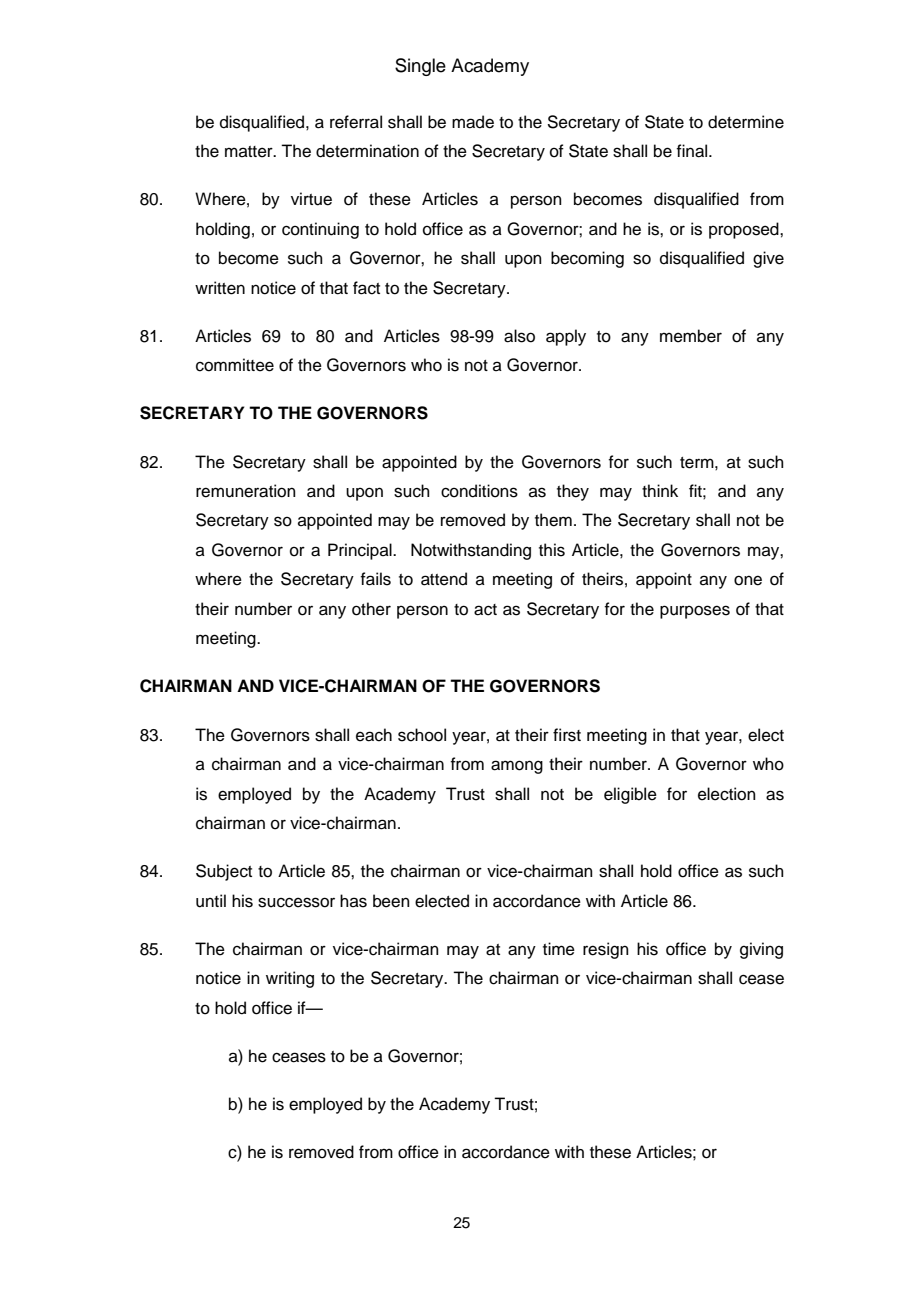 This screenshot has width=924, height=1308. What do you see at coordinates (693, 151) in the screenshot?
I see `final` at bounding box center [693, 151].
